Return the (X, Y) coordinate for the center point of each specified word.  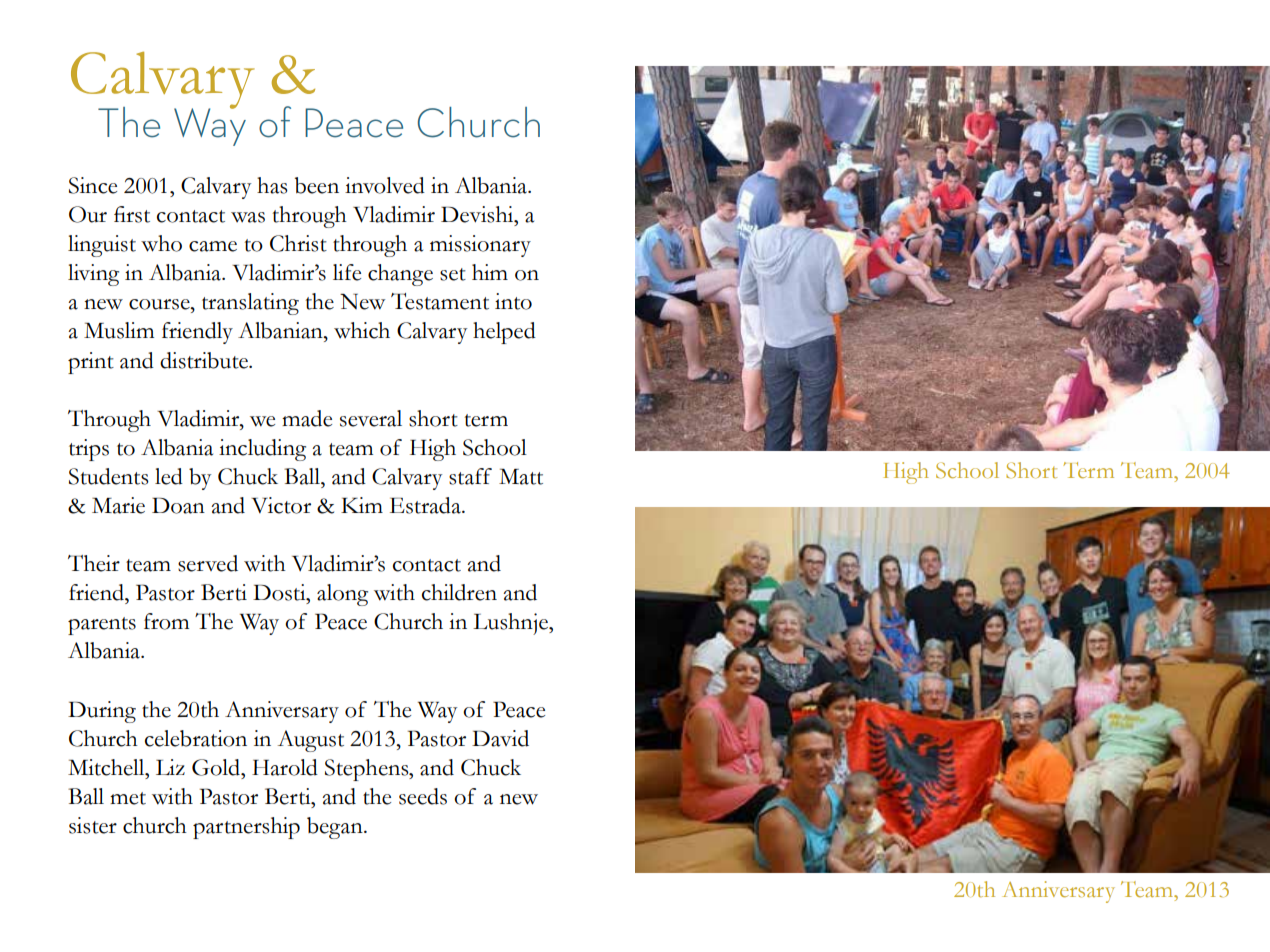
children (459, 592)
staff (470, 476)
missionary (480, 246)
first (132, 214)
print (91, 363)
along (342, 595)
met (128, 798)
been (317, 185)
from (166, 621)
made (307, 418)
